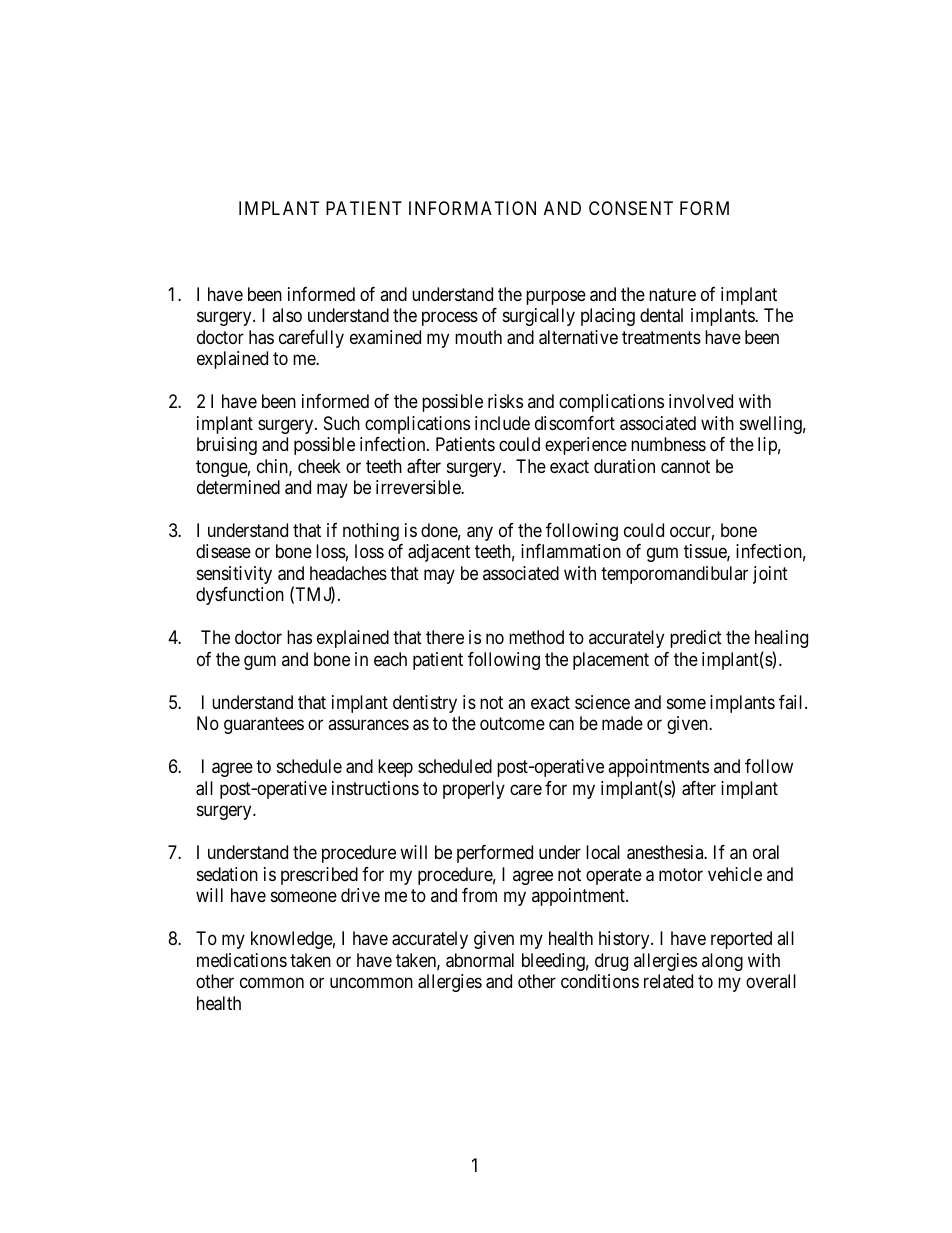 The width and height of the page is (952, 1233). I want to click on dentistry, so click(425, 704).
